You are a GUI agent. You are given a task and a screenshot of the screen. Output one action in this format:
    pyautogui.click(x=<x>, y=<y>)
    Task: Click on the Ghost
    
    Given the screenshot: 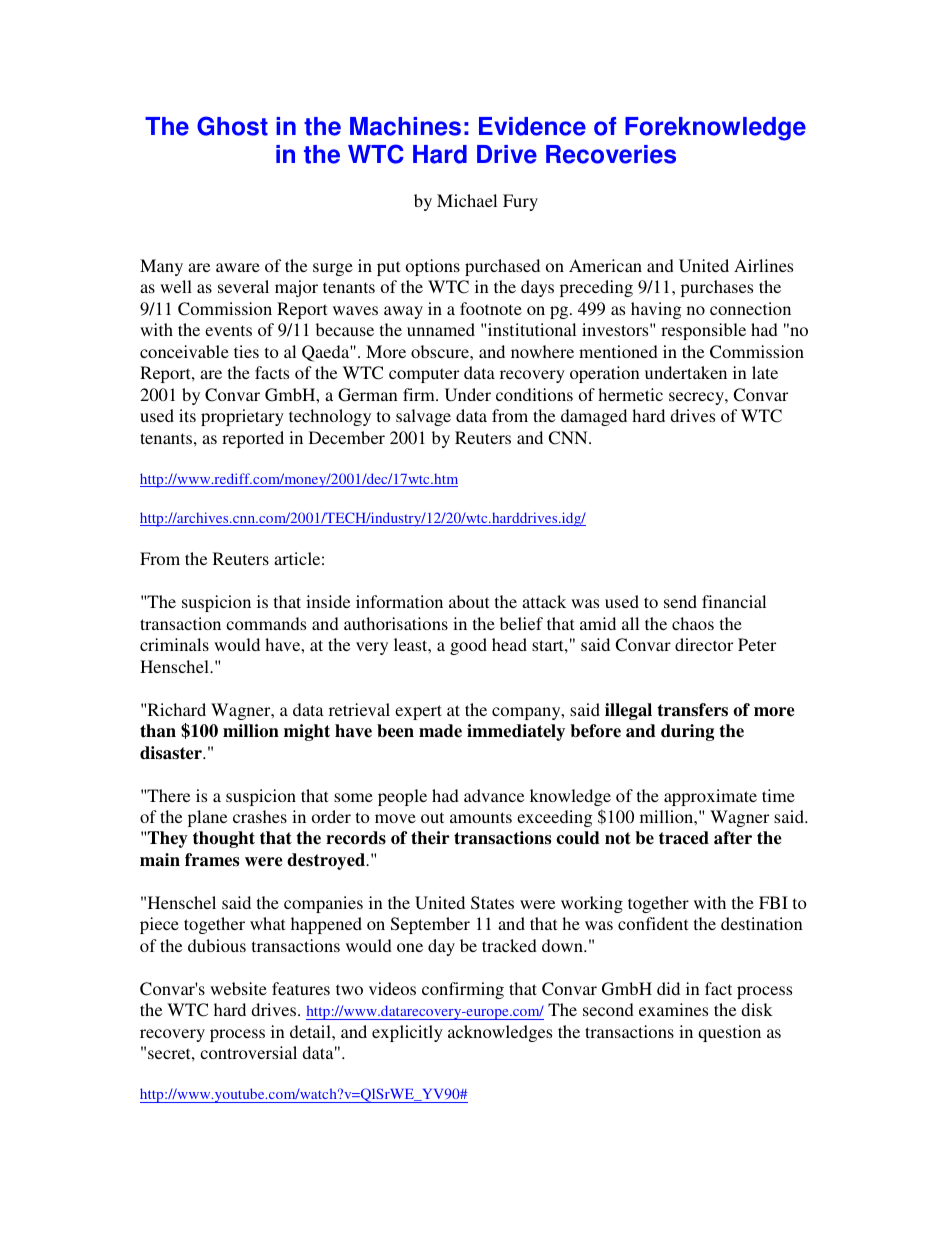 What is the action you would take?
    pyautogui.click(x=232, y=126)
